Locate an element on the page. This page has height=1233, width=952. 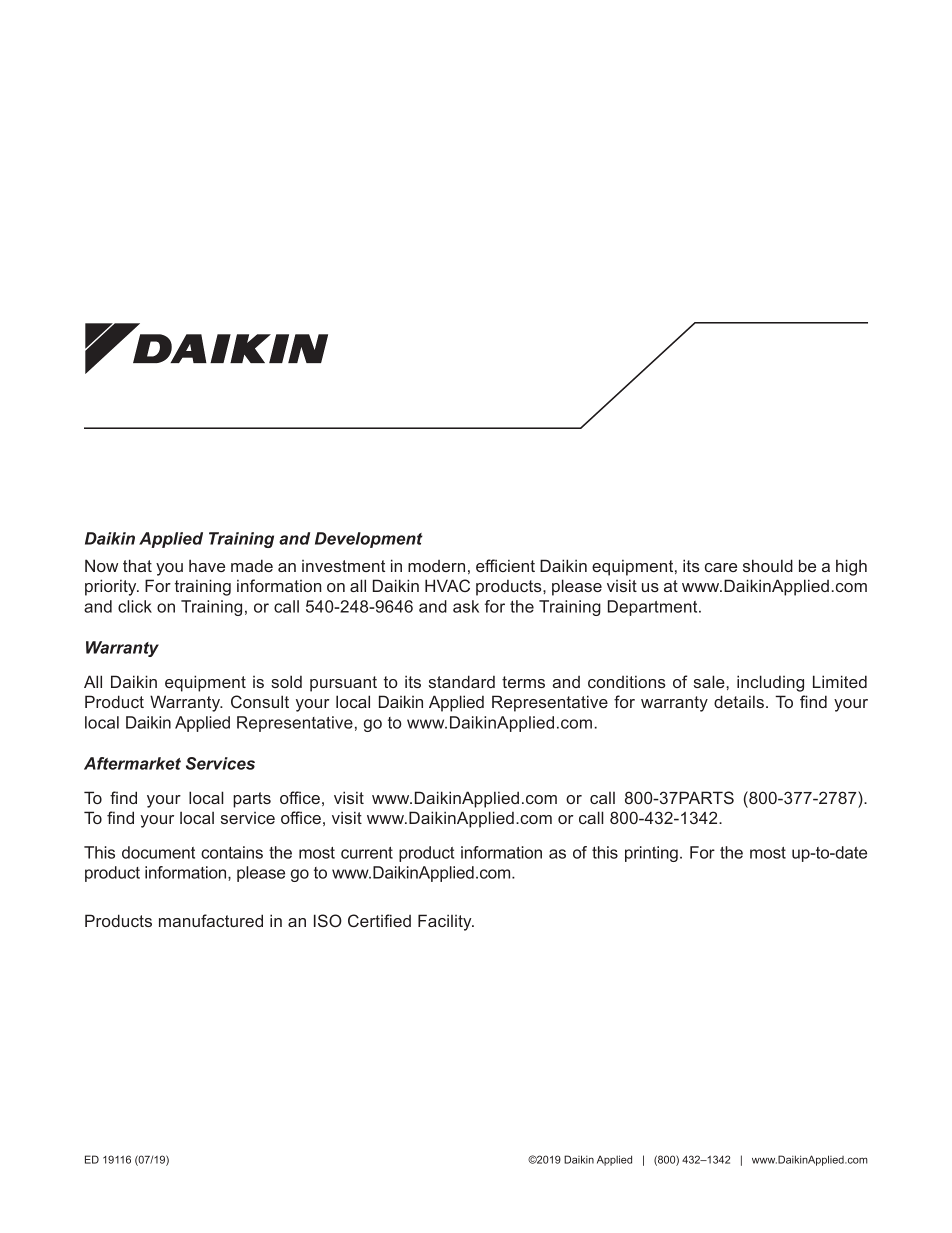
details is located at coordinates (739, 701).
